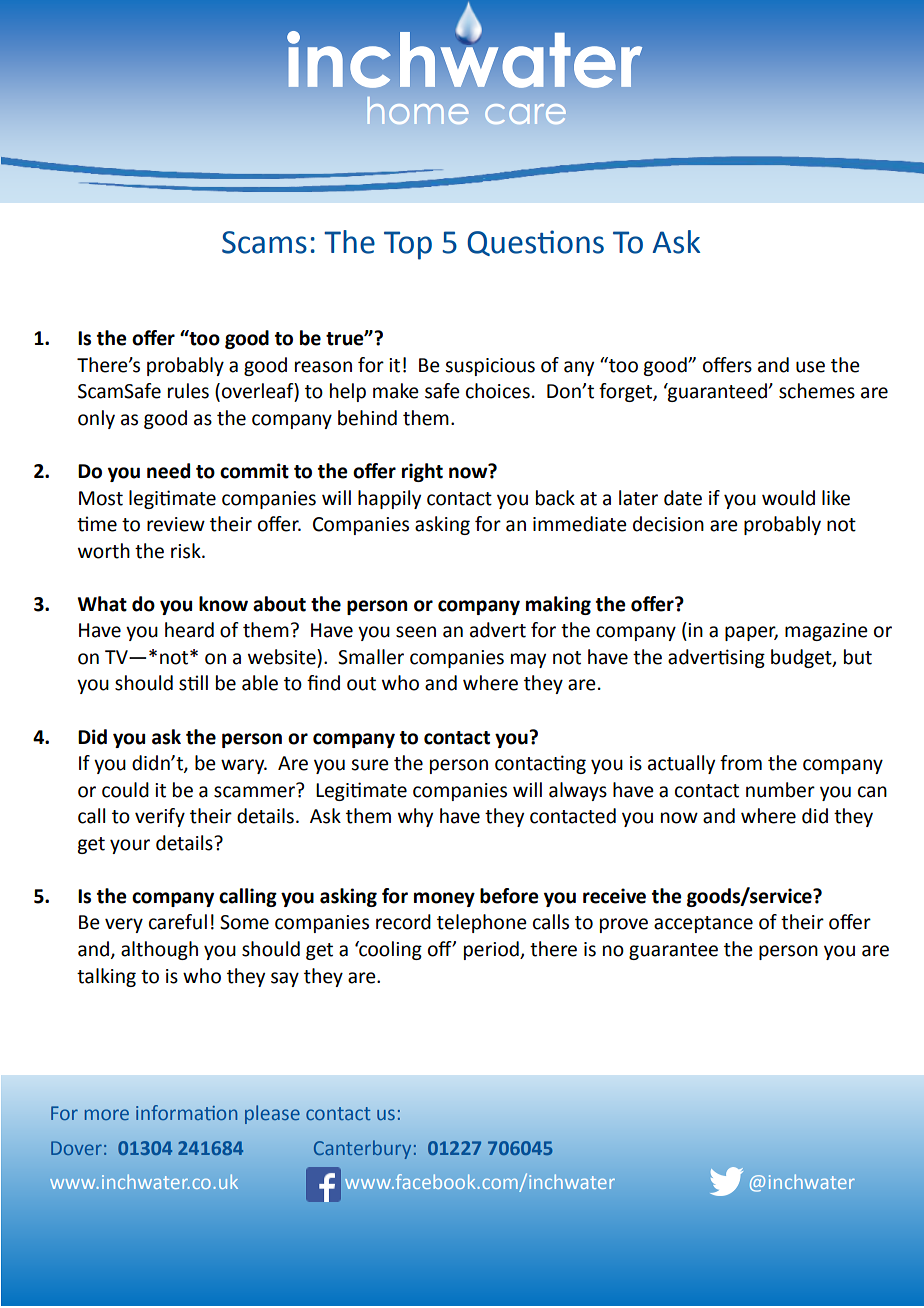 This document has height=1308, width=924. What do you see at coordinates (422, 472) in the document?
I see `right` at bounding box center [422, 472].
